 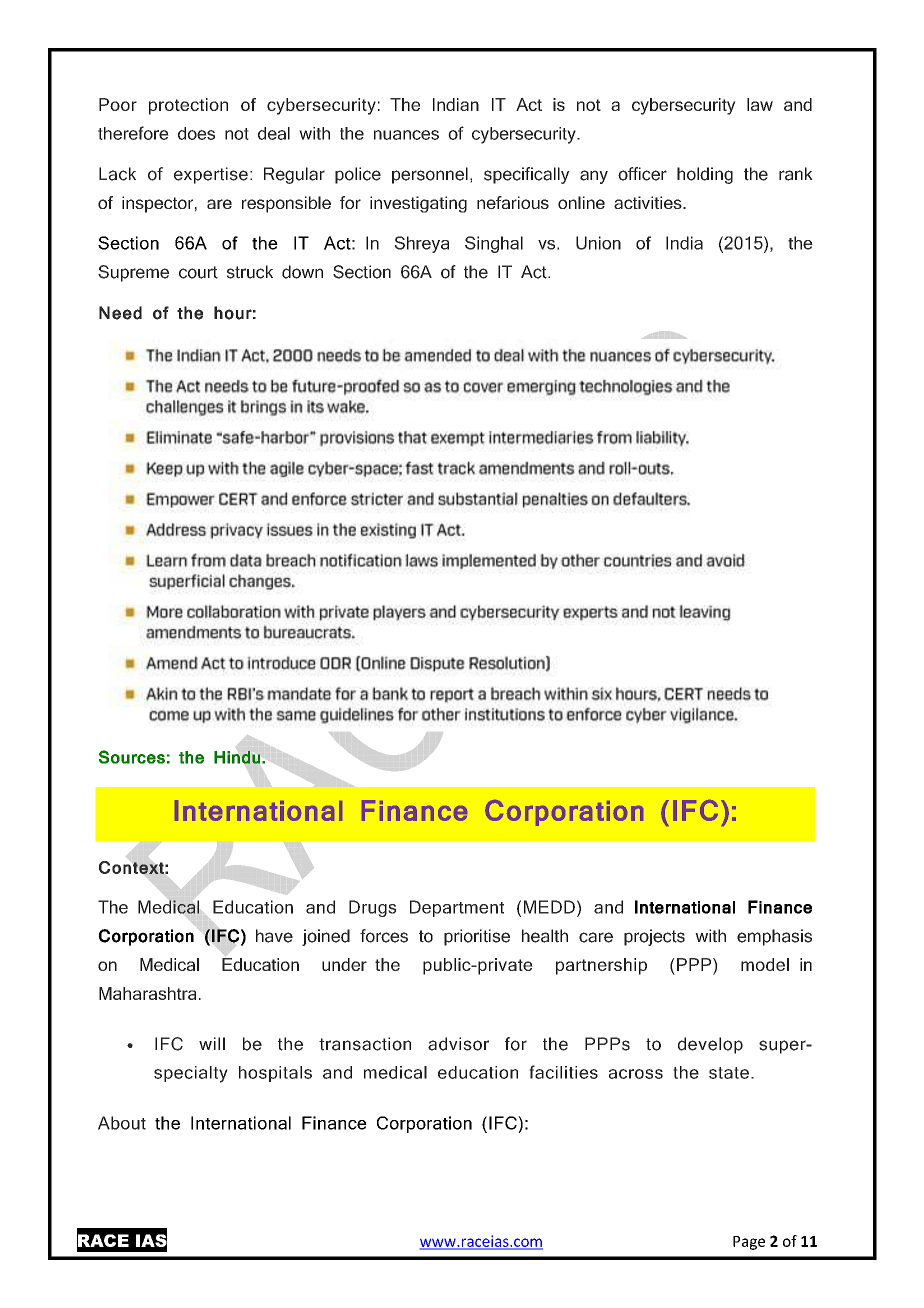 I want to click on nuances, so click(x=406, y=135).
